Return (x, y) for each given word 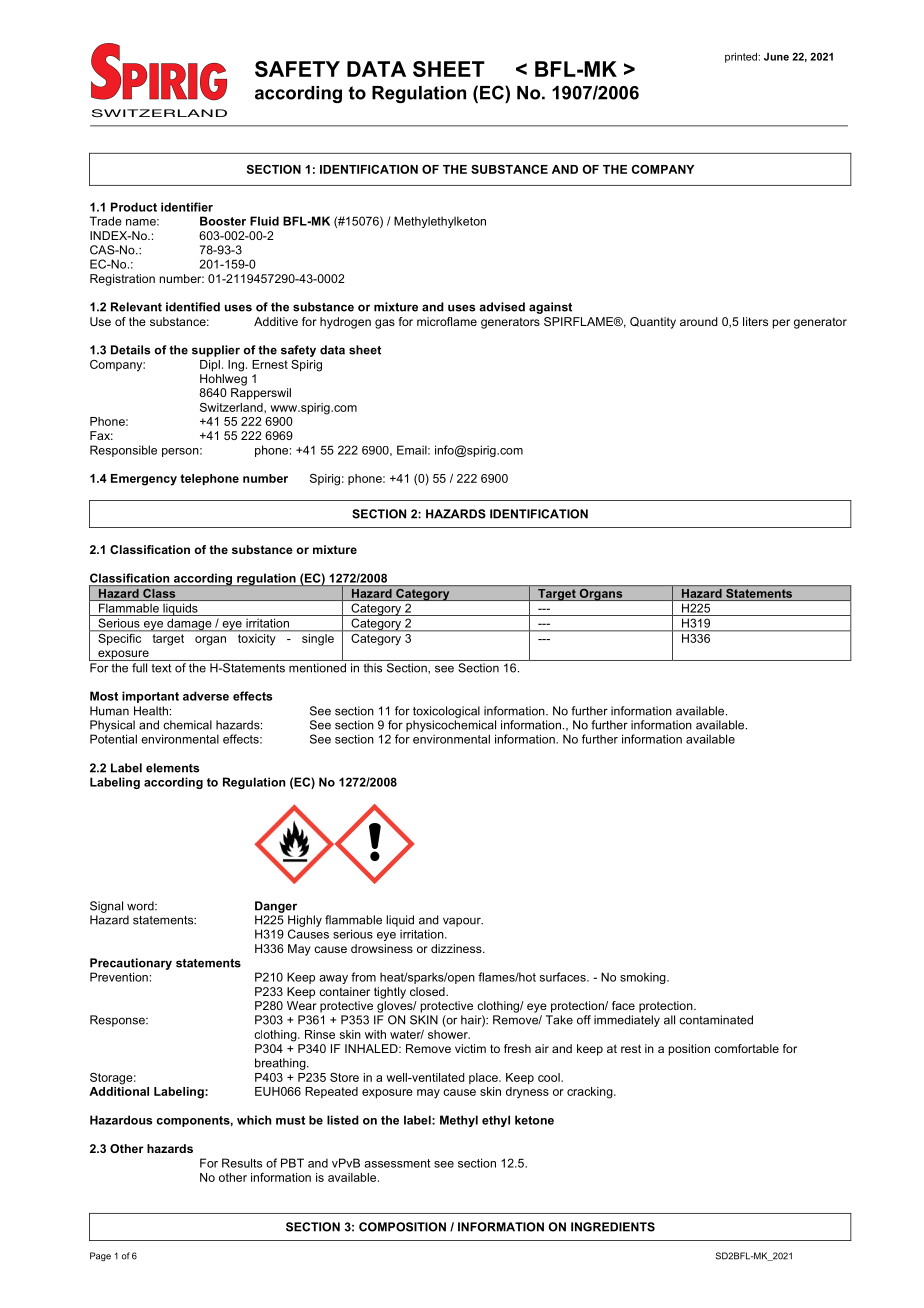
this (373, 668)
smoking (644, 978)
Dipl (210, 365)
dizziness (457, 948)
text (161, 668)
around (699, 321)
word (141, 906)
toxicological (446, 712)
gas (385, 324)
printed (742, 57)
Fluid (264, 221)
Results (242, 1163)
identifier (187, 207)
